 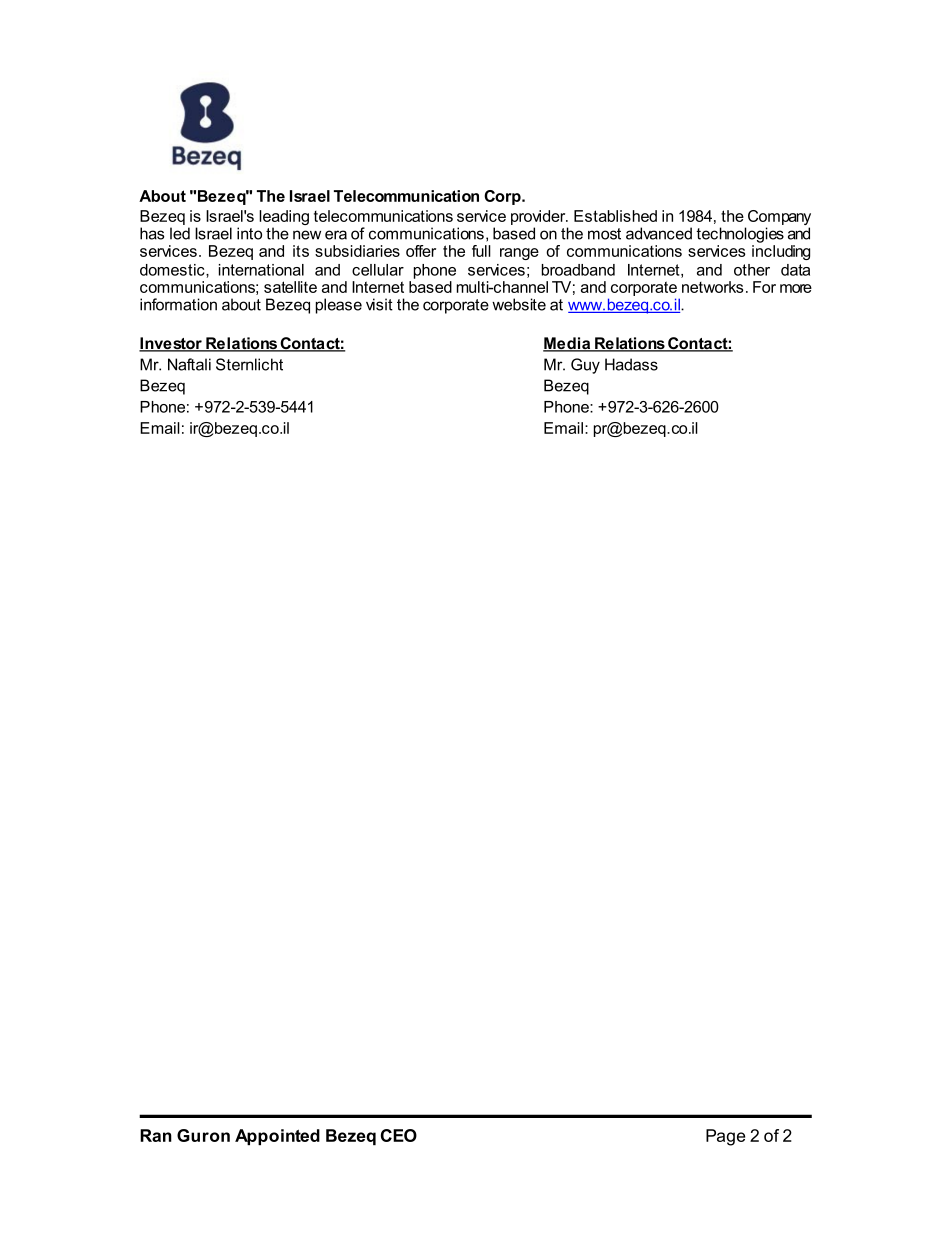 I want to click on CEO, so click(x=399, y=1135).
